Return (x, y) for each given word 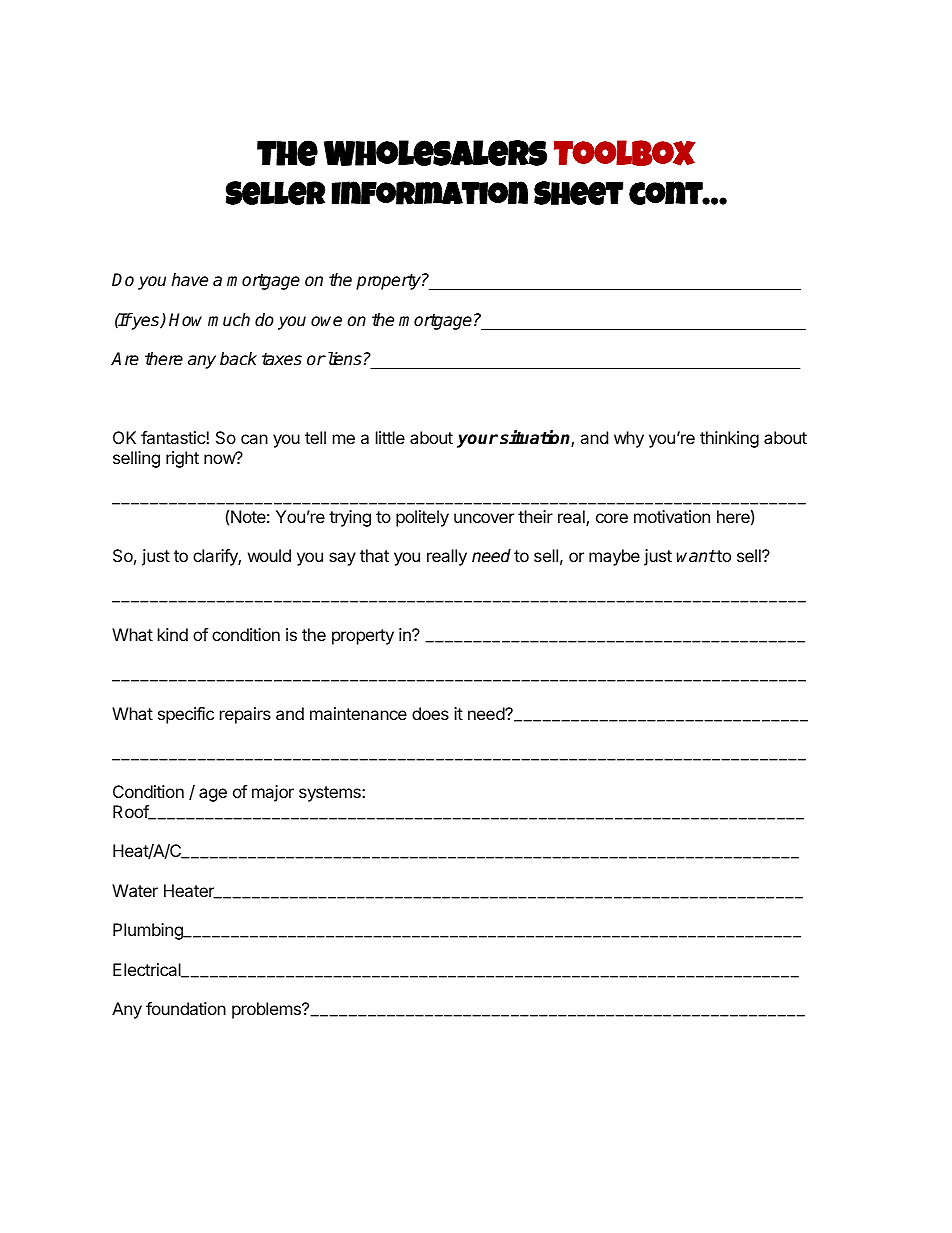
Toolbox (624, 153)
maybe (614, 557)
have (189, 280)
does (430, 713)
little (390, 437)
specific (186, 715)
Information (430, 193)
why (629, 439)
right (182, 459)
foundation (186, 1008)
